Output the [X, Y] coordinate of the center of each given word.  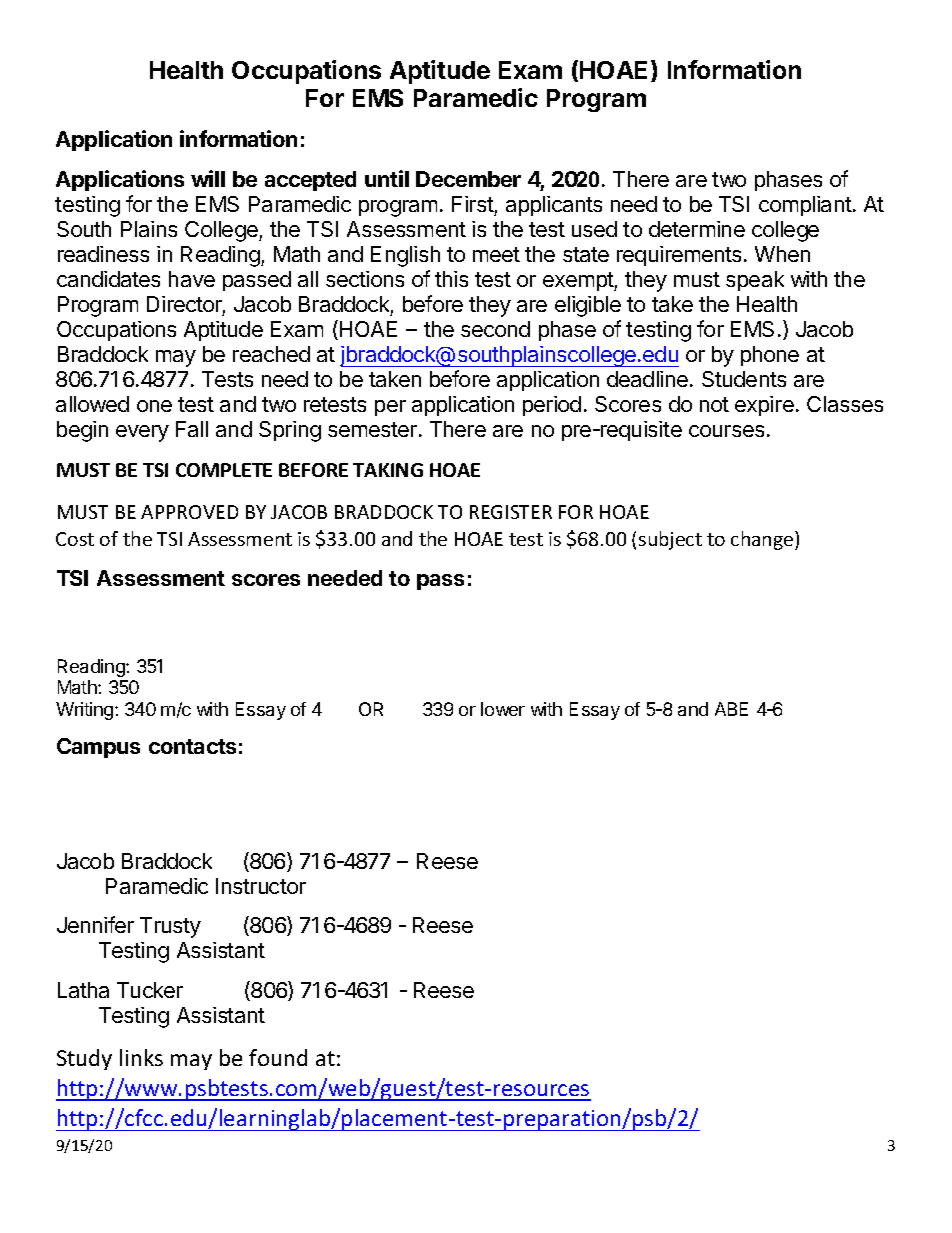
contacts [192, 746]
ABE [731, 709]
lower [503, 709]
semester [374, 429]
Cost [75, 539]
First [473, 204]
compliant [805, 206]
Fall [192, 429]
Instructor [261, 886]
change [763, 540]
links [141, 1057]
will [208, 178]
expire [764, 406]
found [278, 1057]
